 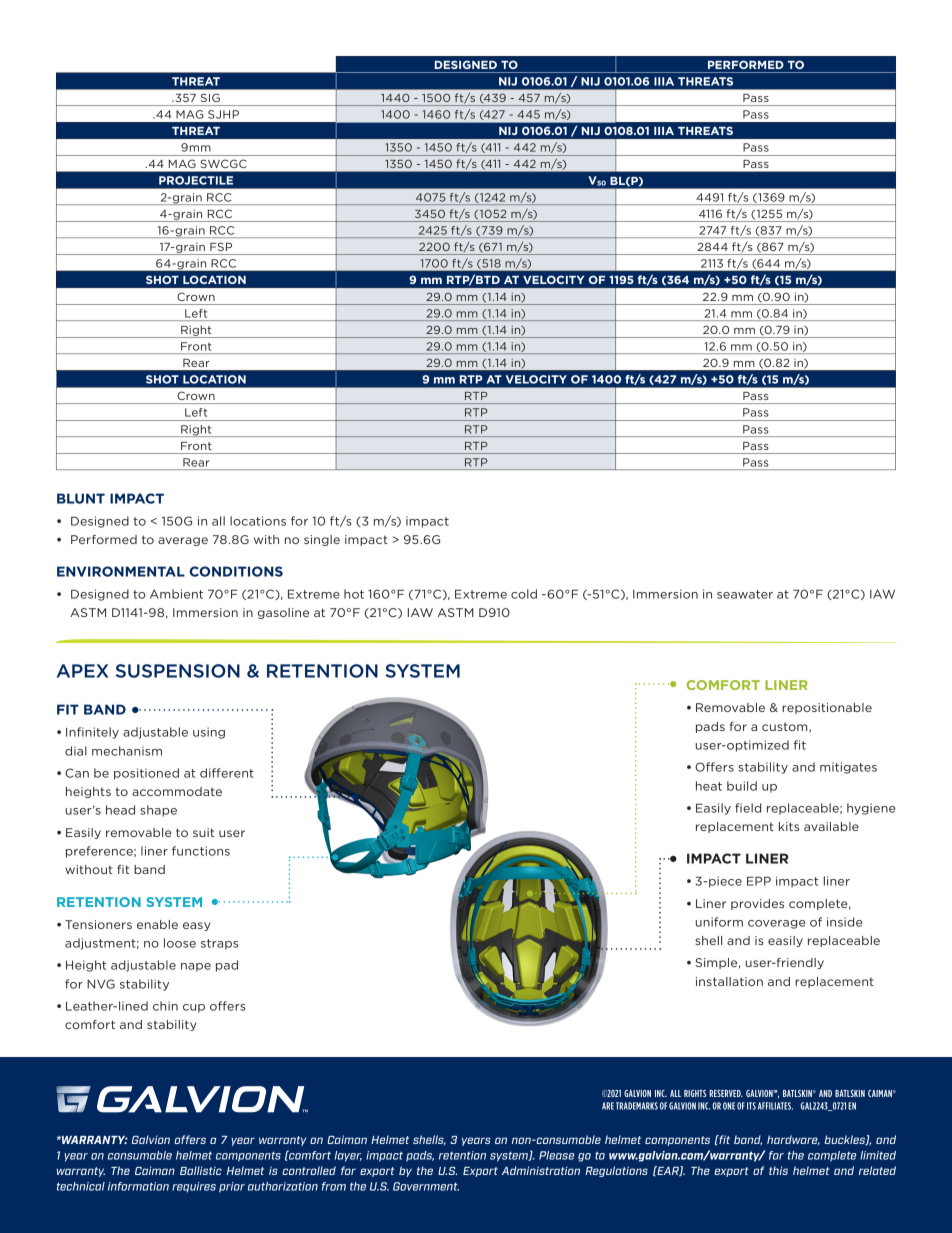 I want to click on functions, so click(x=201, y=851).
